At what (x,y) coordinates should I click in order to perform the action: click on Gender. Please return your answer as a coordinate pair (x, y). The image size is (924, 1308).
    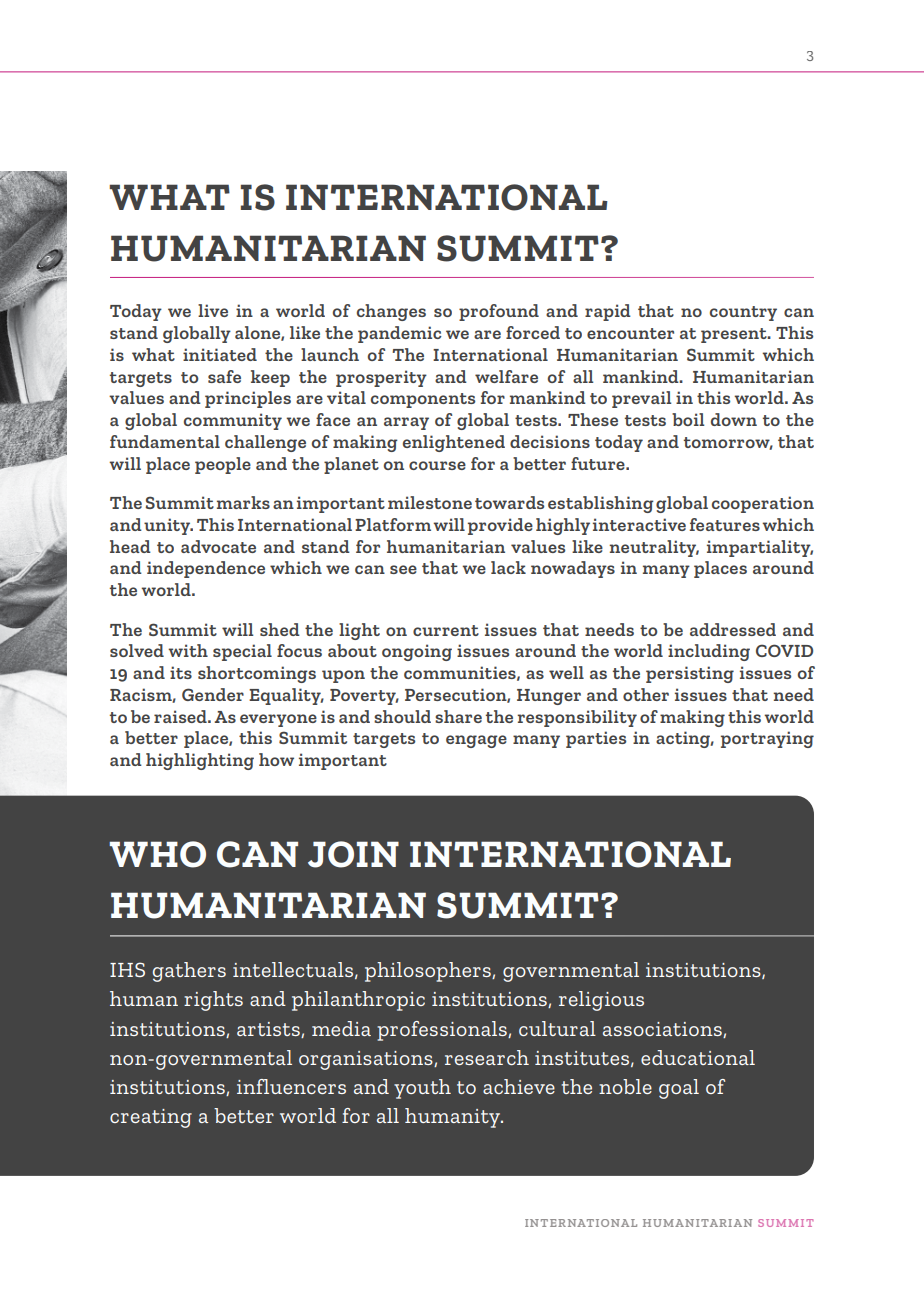
    Looking at the image, I should click on (213, 694).
